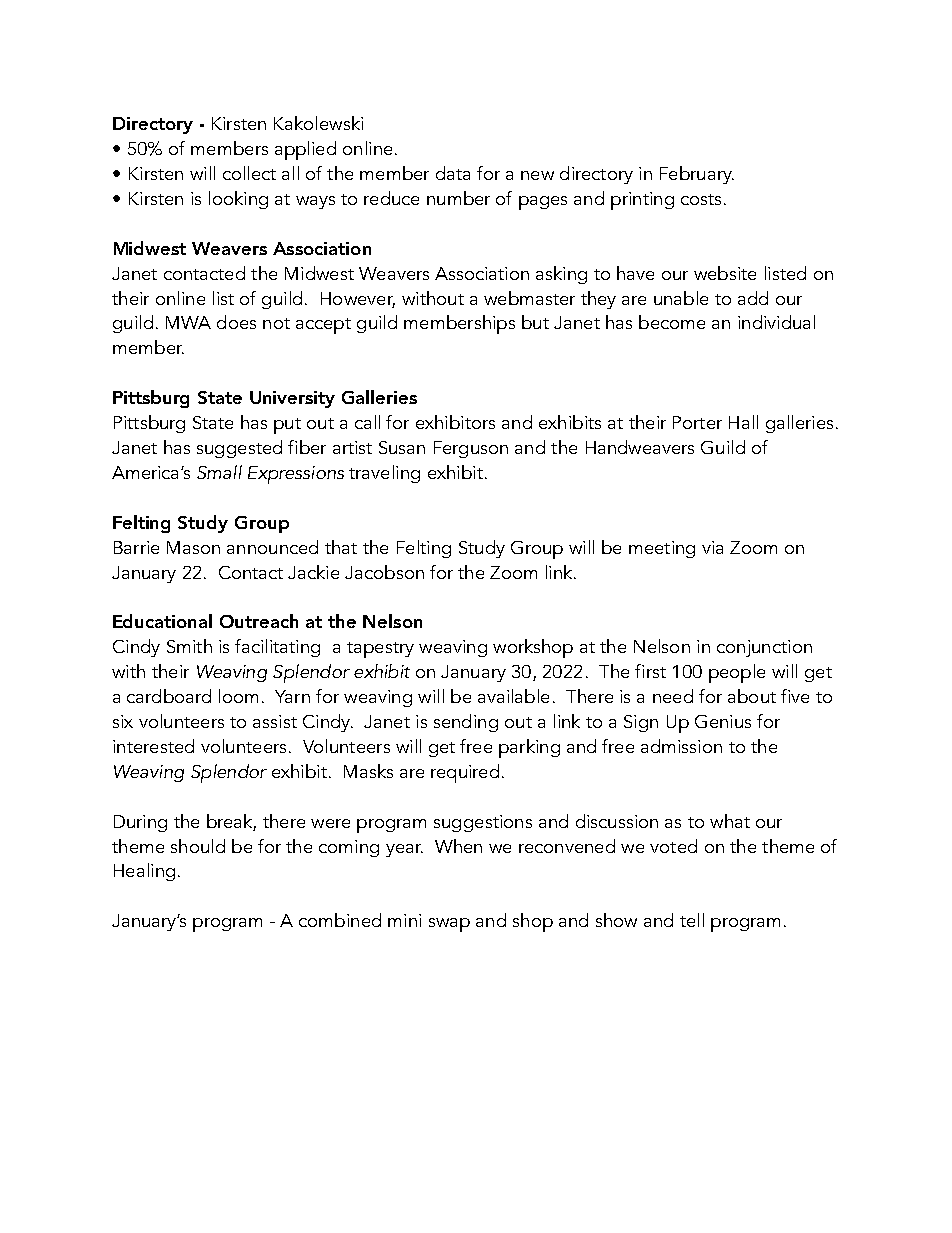 The height and width of the screenshot is (1233, 952). I want to click on Jacobson, so click(384, 572).
